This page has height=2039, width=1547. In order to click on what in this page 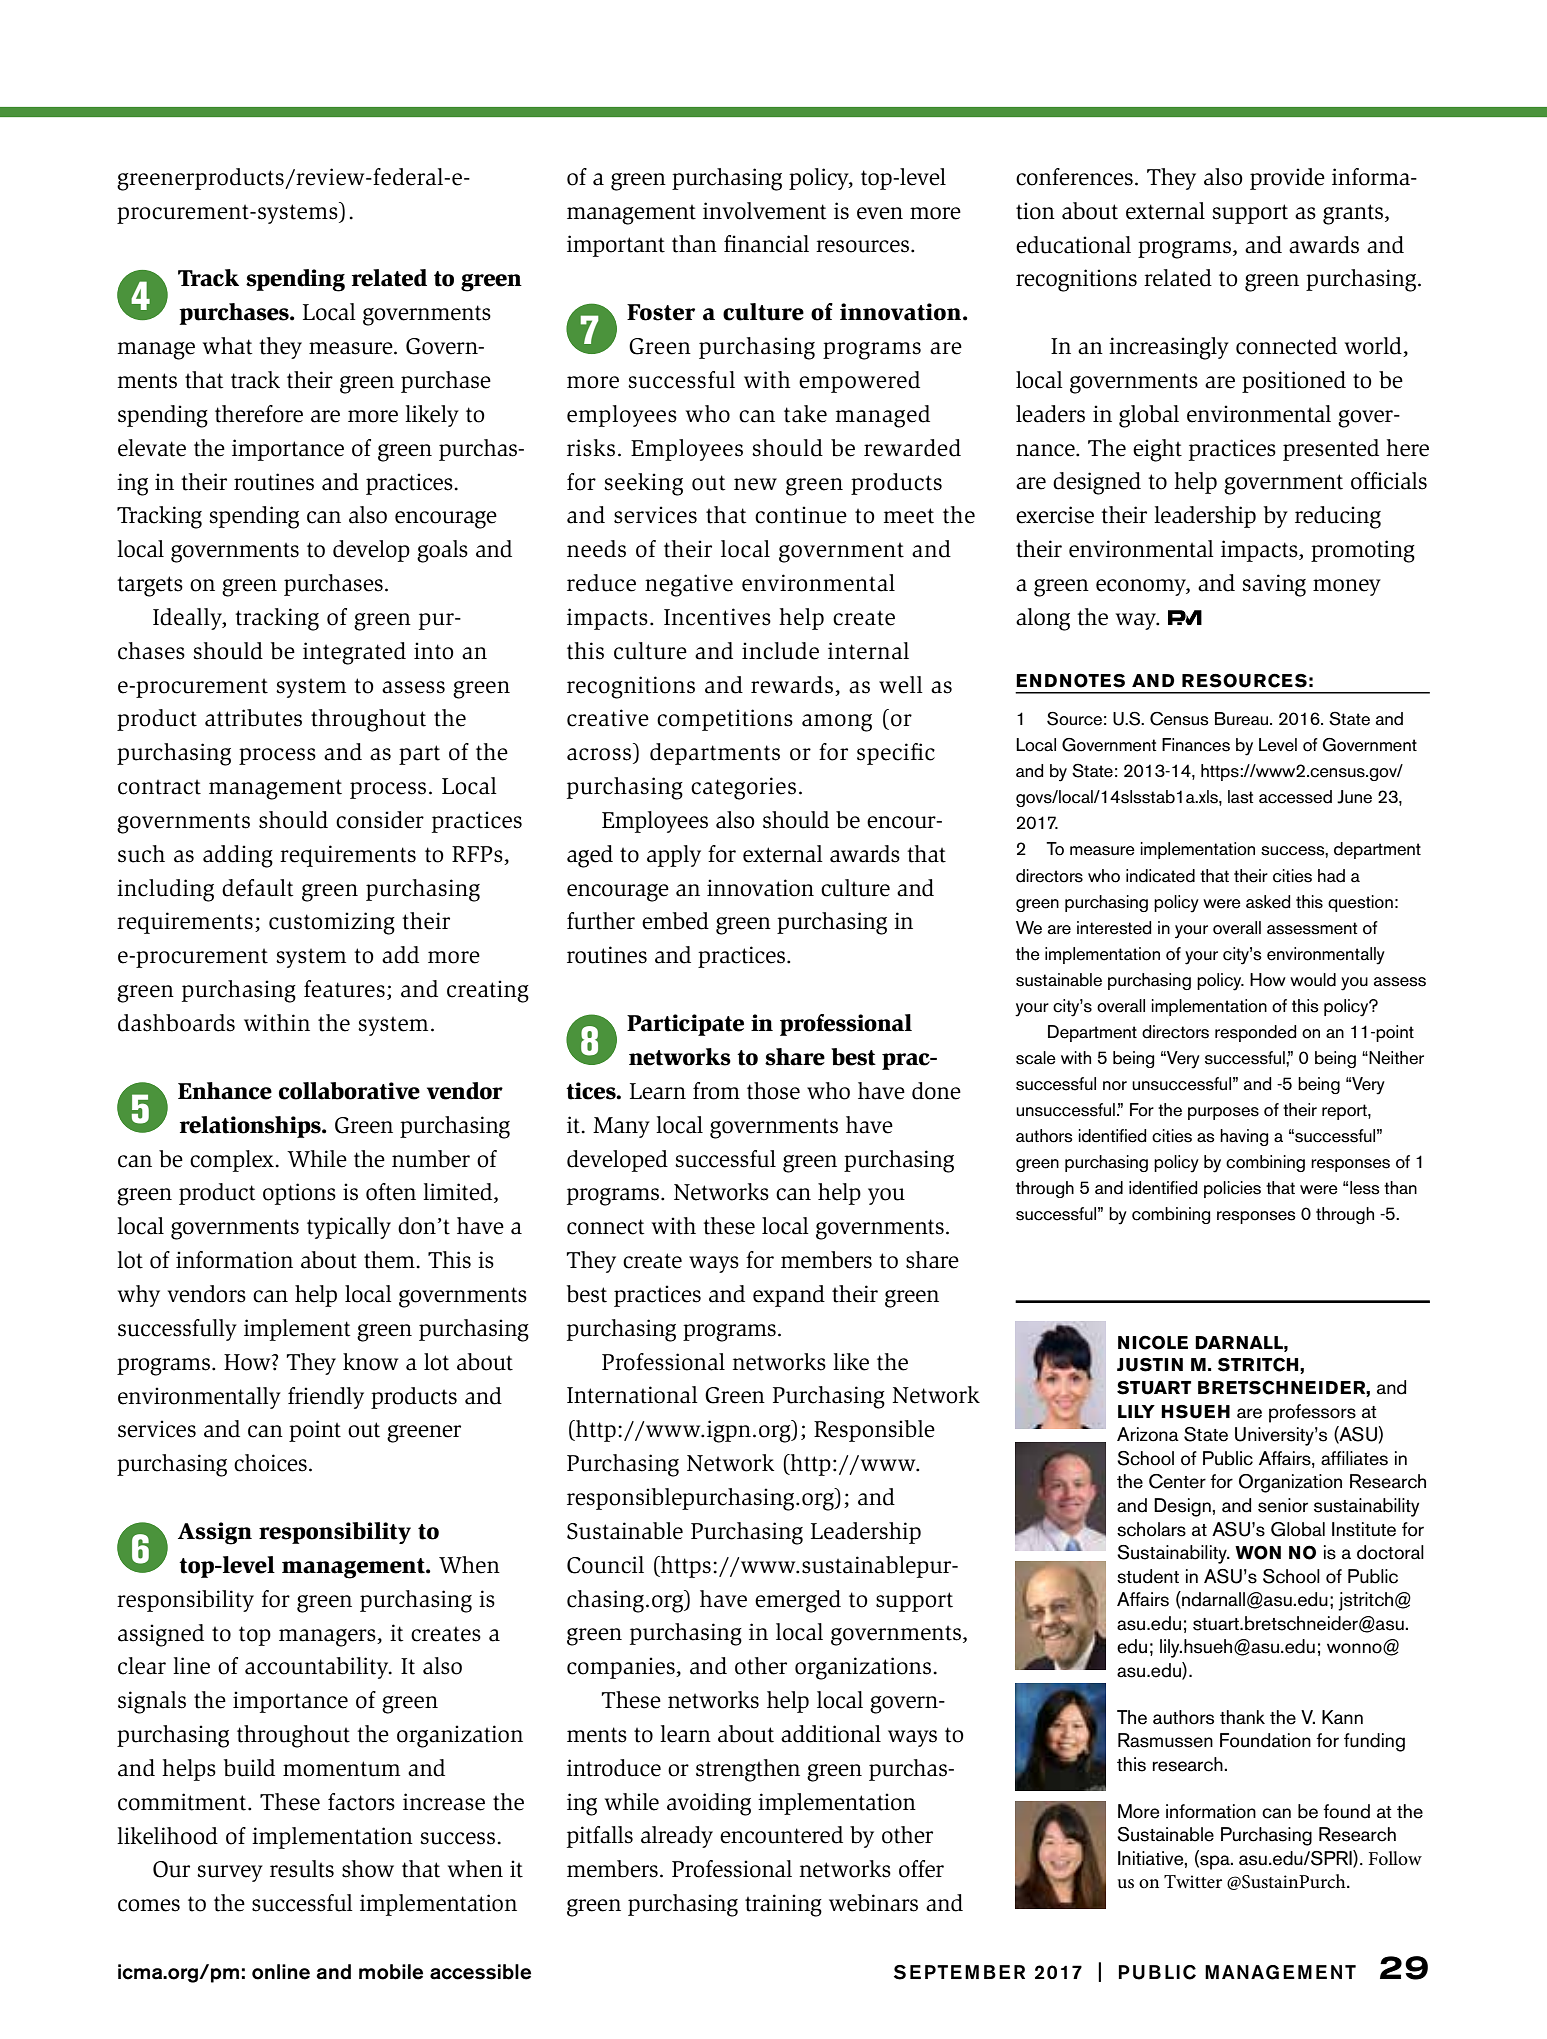, I will do `click(228, 346)`.
